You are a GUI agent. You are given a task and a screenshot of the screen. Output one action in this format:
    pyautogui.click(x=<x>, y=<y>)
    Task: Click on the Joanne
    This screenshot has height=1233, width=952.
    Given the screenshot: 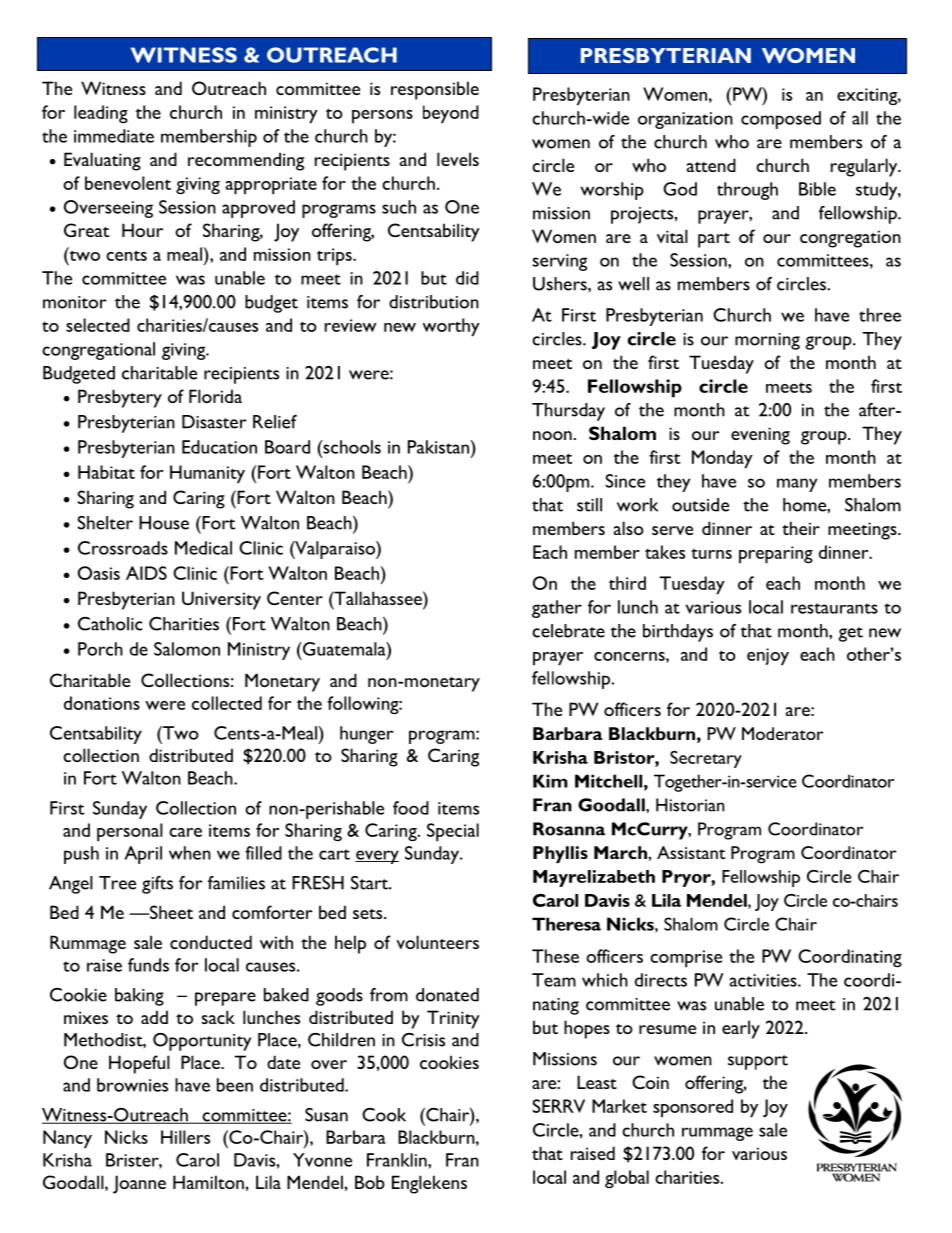 What is the action you would take?
    pyautogui.click(x=139, y=1184)
